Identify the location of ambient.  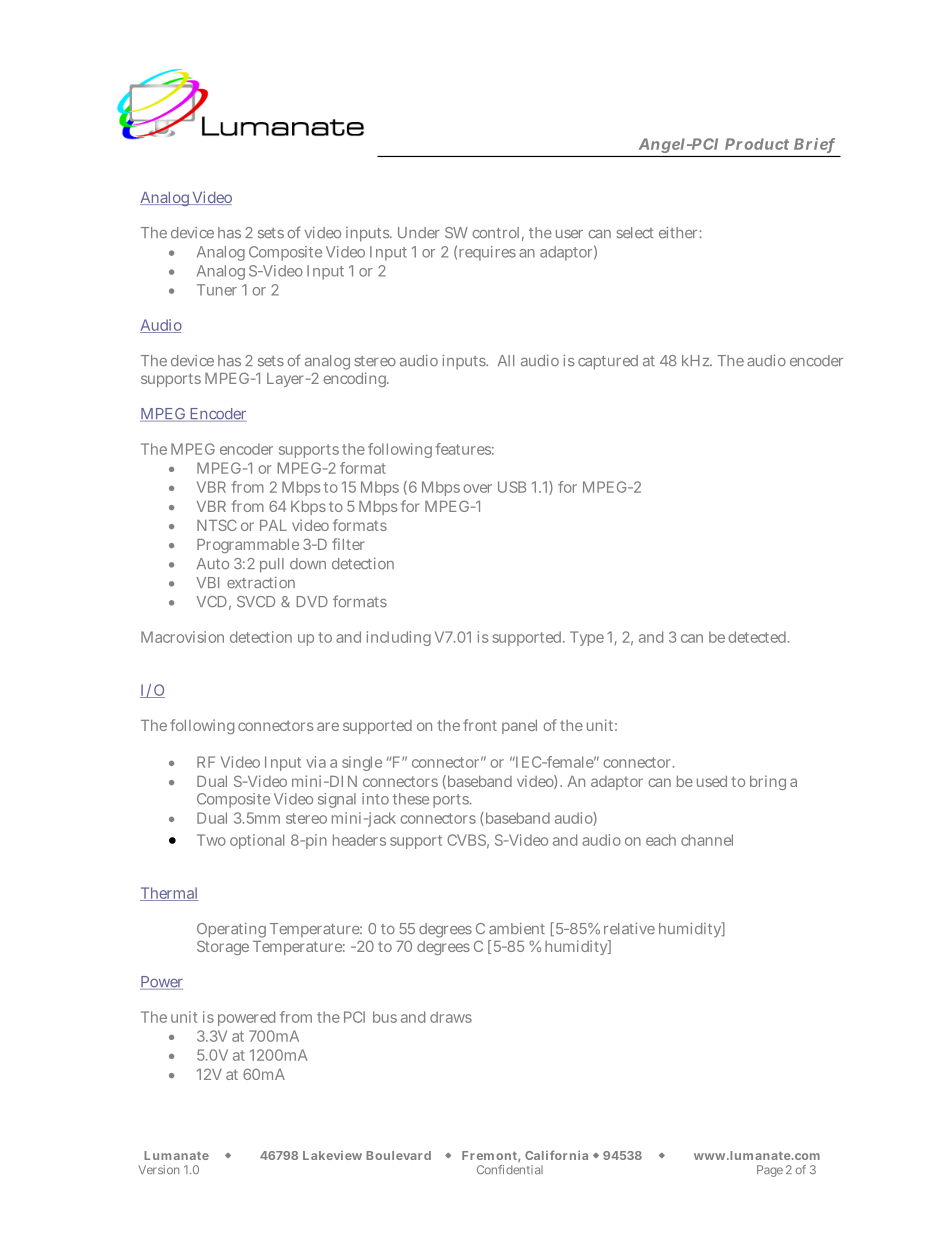
(517, 928).
